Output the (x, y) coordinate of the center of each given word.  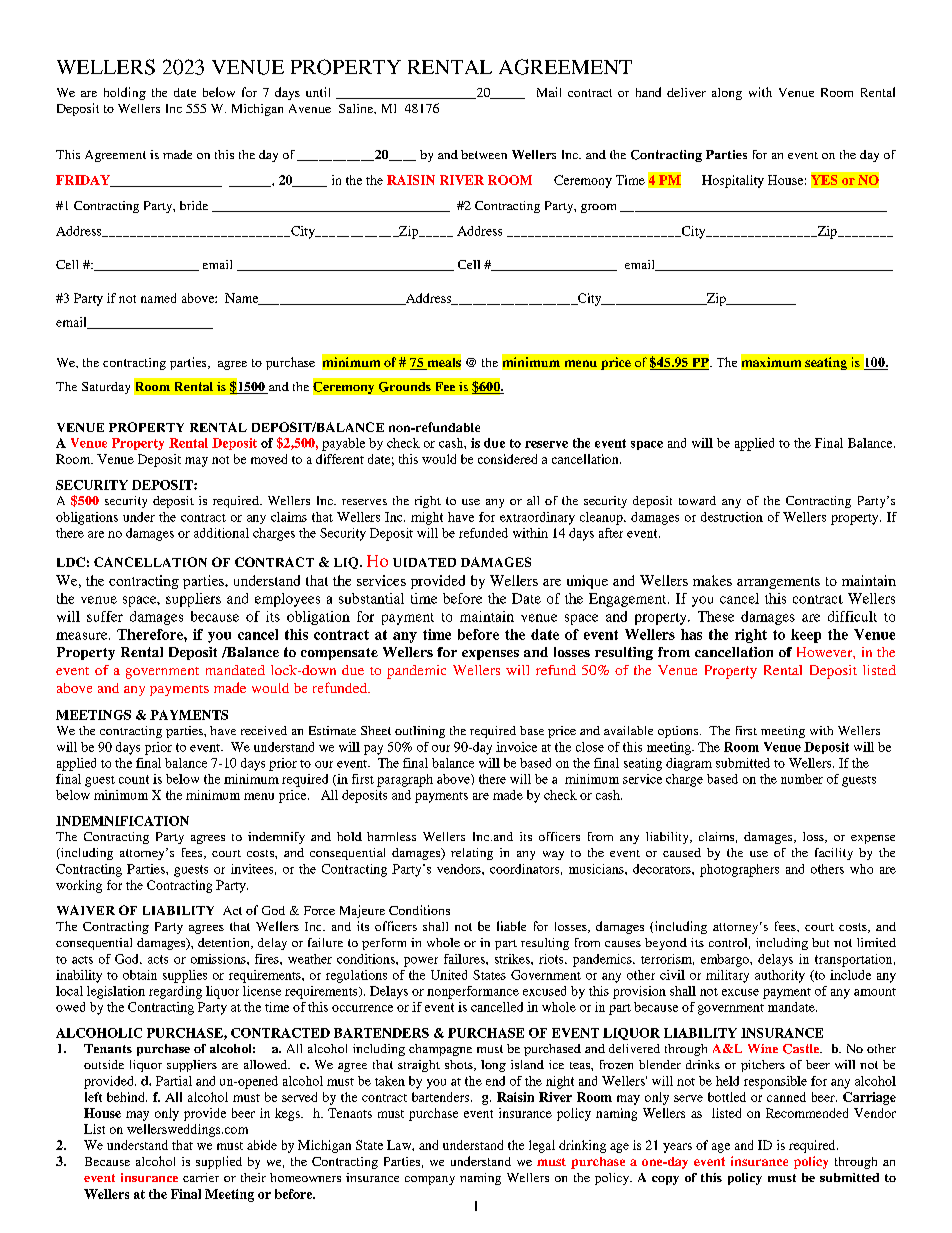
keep (806, 636)
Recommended (807, 1113)
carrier (201, 1177)
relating (472, 854)
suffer (105, 616)
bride (194, 205)
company (430, 1180)
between (484, 154)
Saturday (106, 388)
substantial (371, 598)
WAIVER (86, 910)
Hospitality (733, 181)
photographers (739, 870)
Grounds (405, 387)
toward (697, 500)
